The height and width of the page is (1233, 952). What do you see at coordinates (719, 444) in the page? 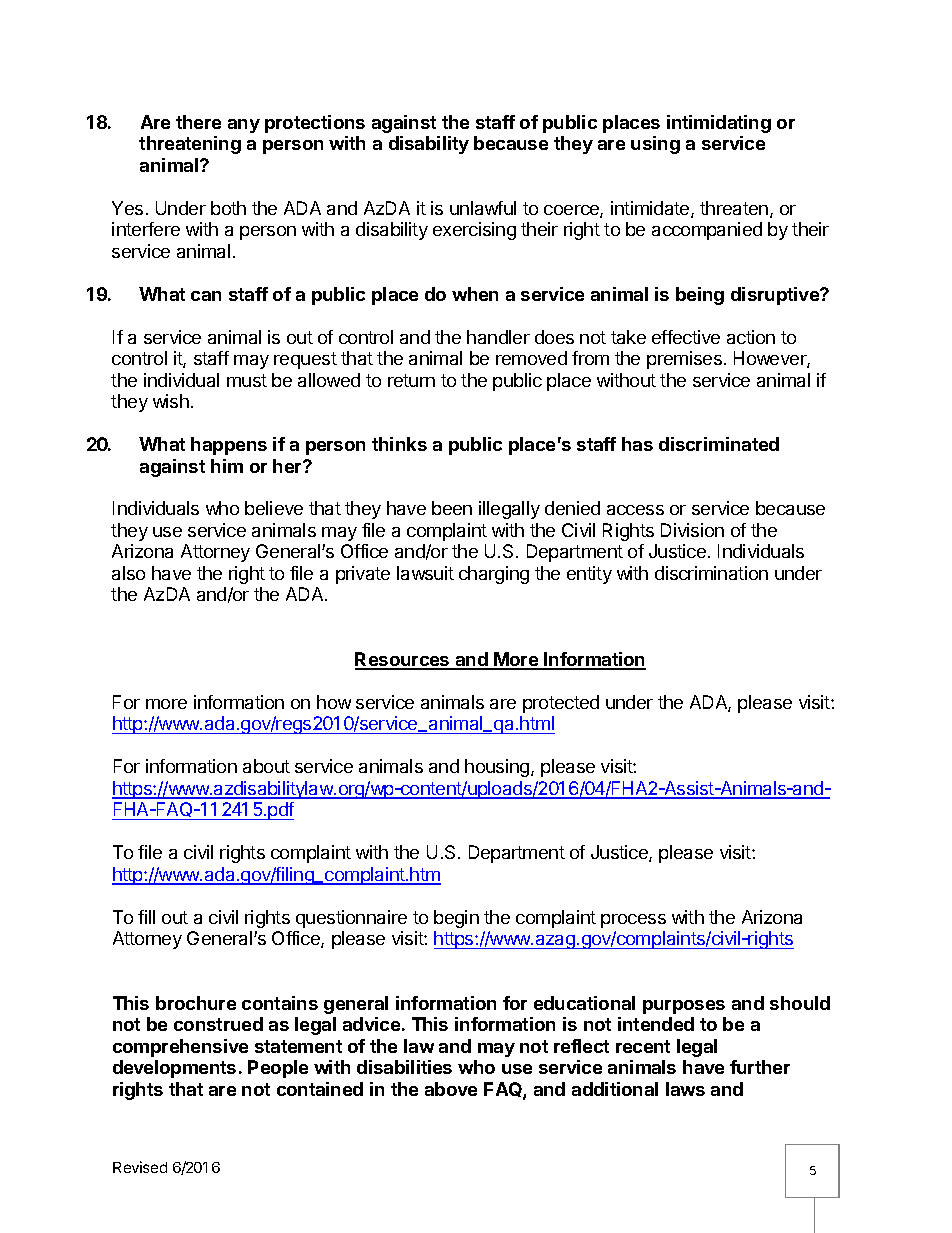
I see `discriminated` at bounding box center [719, 444].
